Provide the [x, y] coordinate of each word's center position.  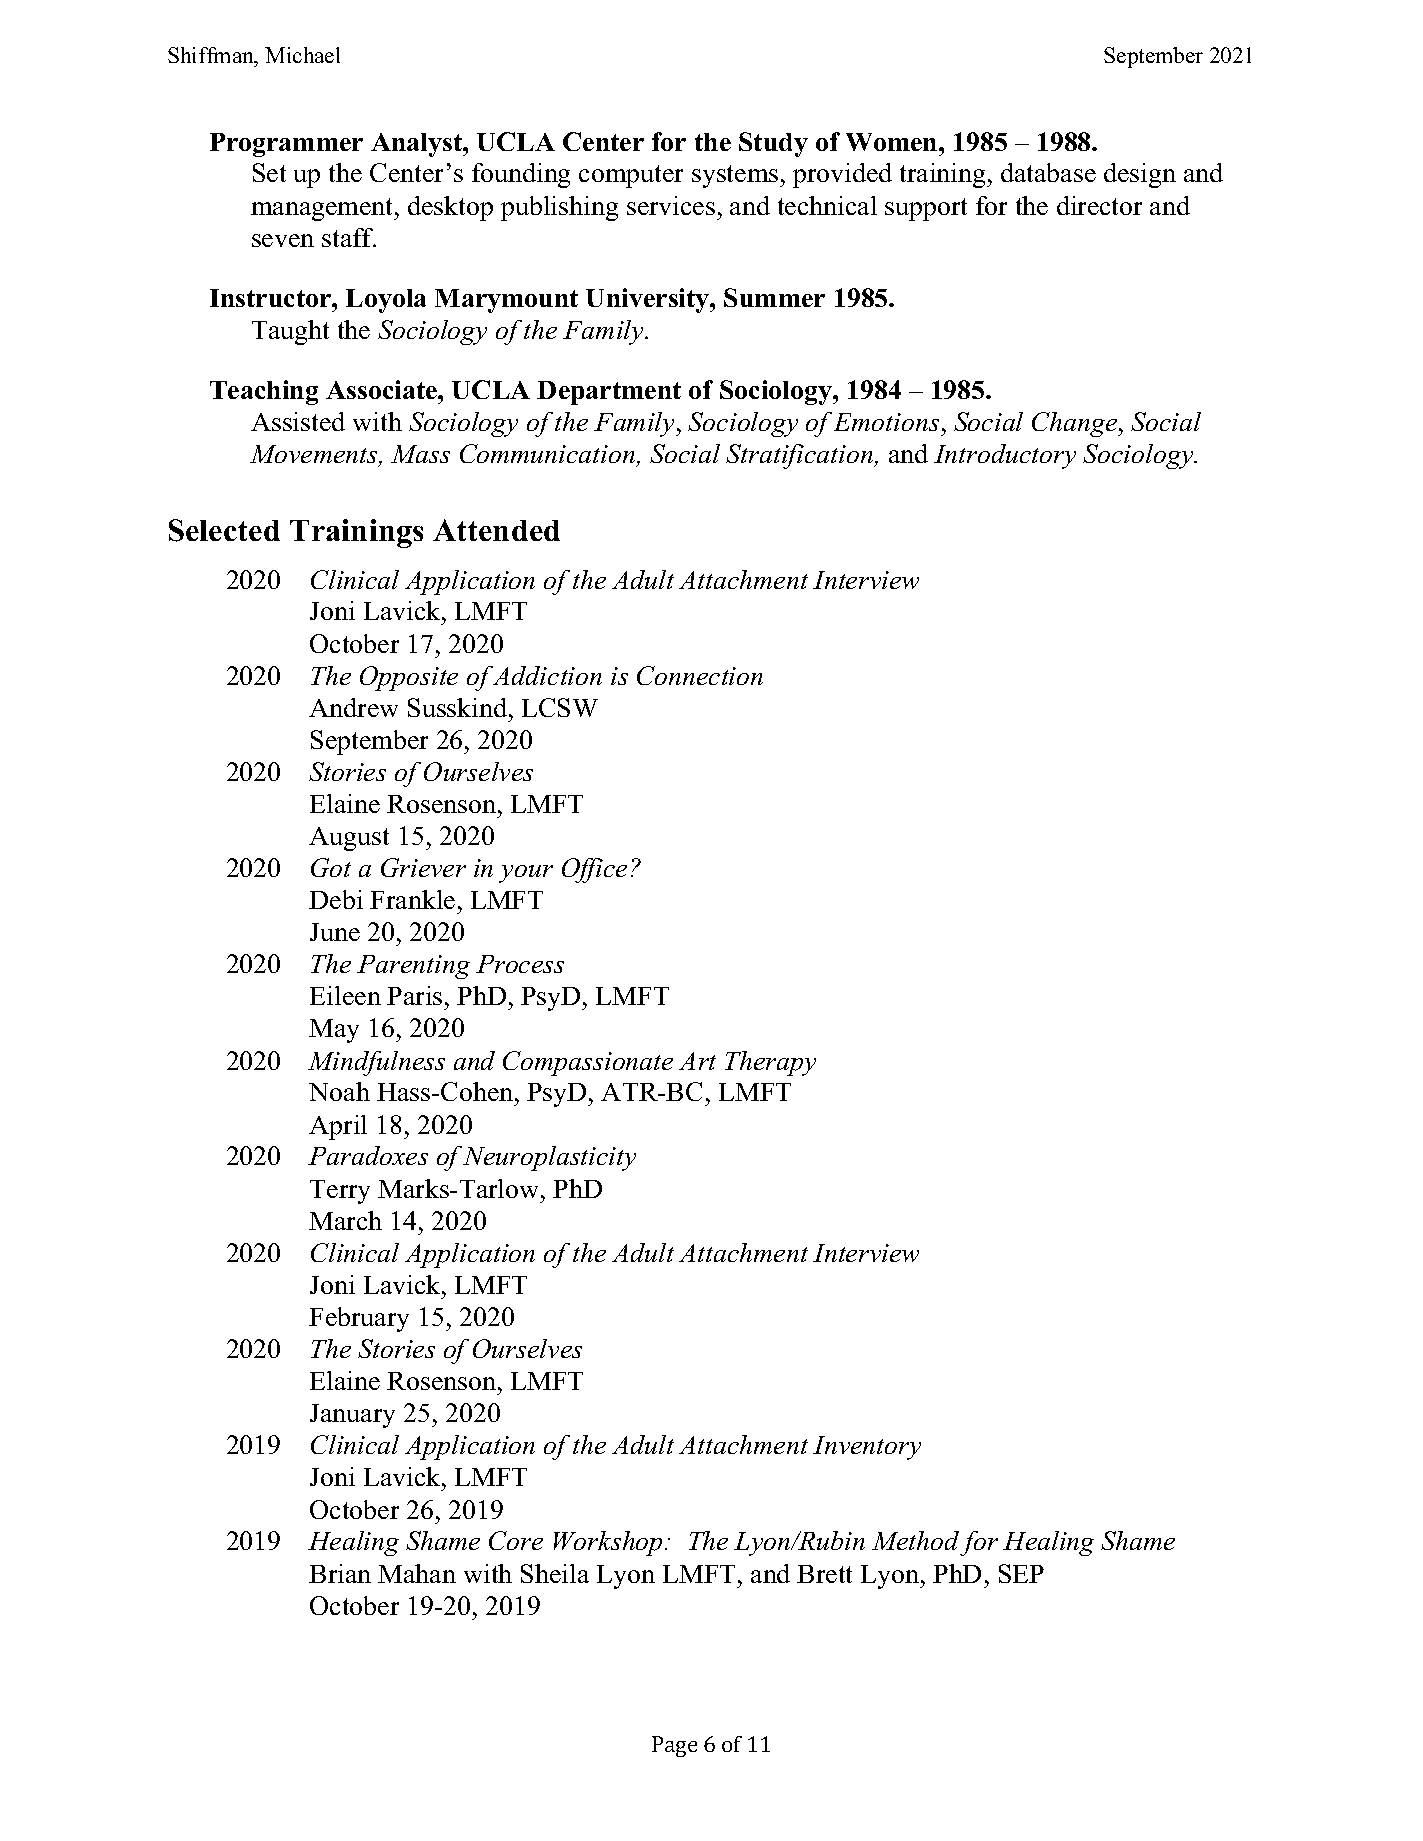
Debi [336, 899]
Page [674, 1746]
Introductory [1005, 456]
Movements [315, 455]
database [1048, 172]
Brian [340, 1573]
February [359, 1319]
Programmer [286, 145]
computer [631, 176]
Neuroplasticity [549, 1158]
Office [594, 870]
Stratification [801, 456]
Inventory [867, 1448]
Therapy [770, 1063]
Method [915, 1540]
